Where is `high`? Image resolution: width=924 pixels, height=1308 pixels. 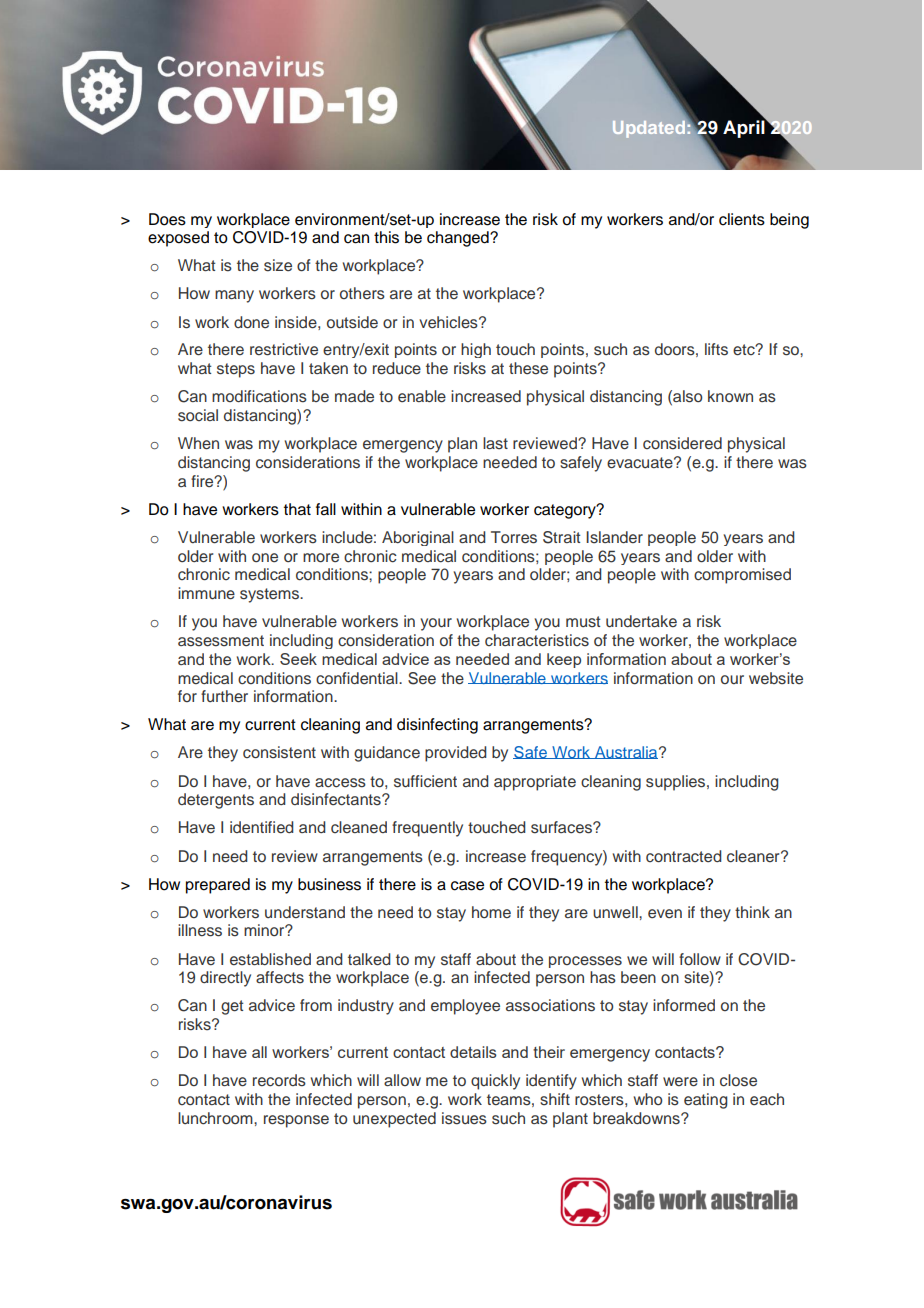
high is located at coordinates (476, 350).
